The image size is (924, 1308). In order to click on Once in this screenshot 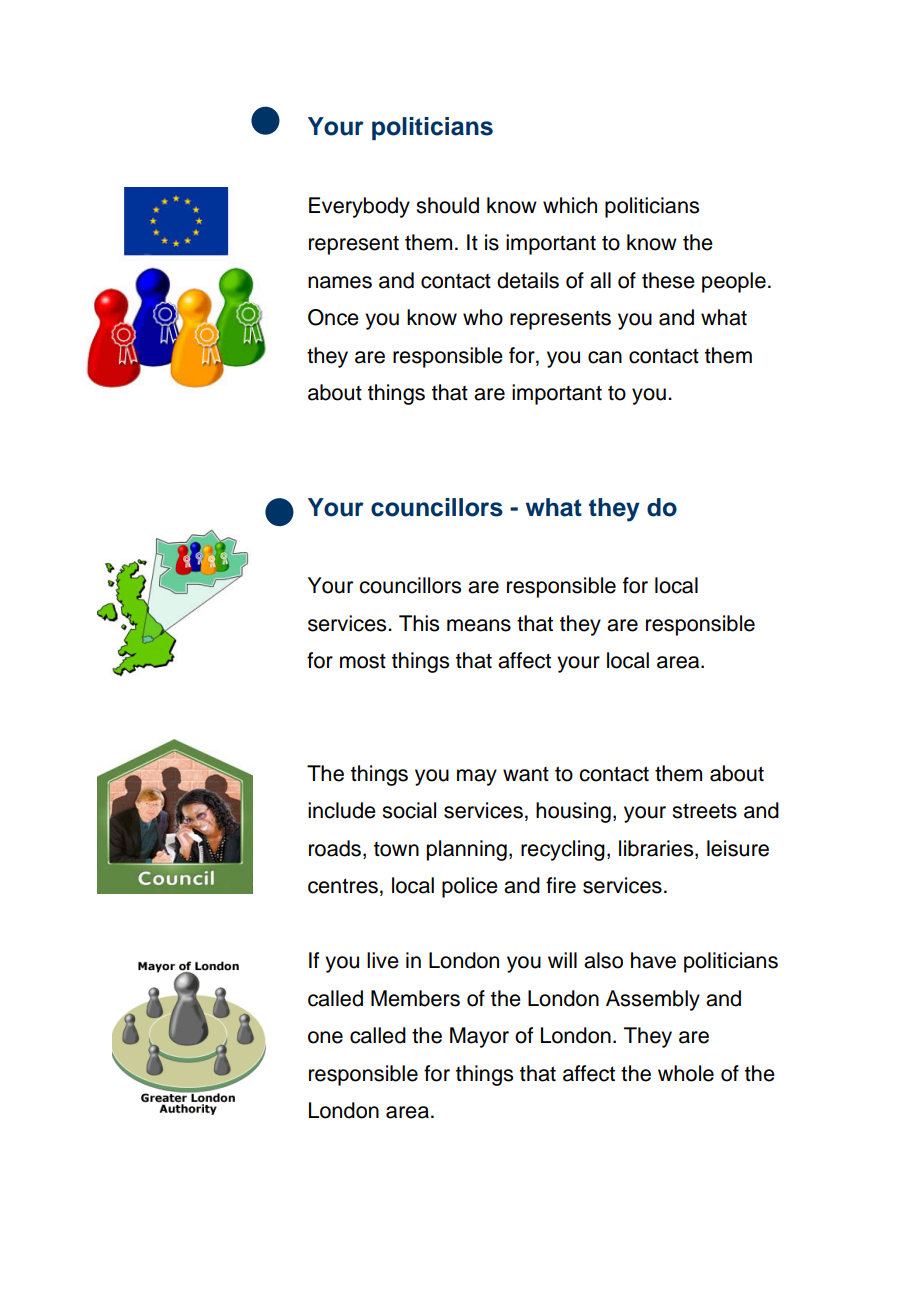, I will do `click(333, 317)`.
